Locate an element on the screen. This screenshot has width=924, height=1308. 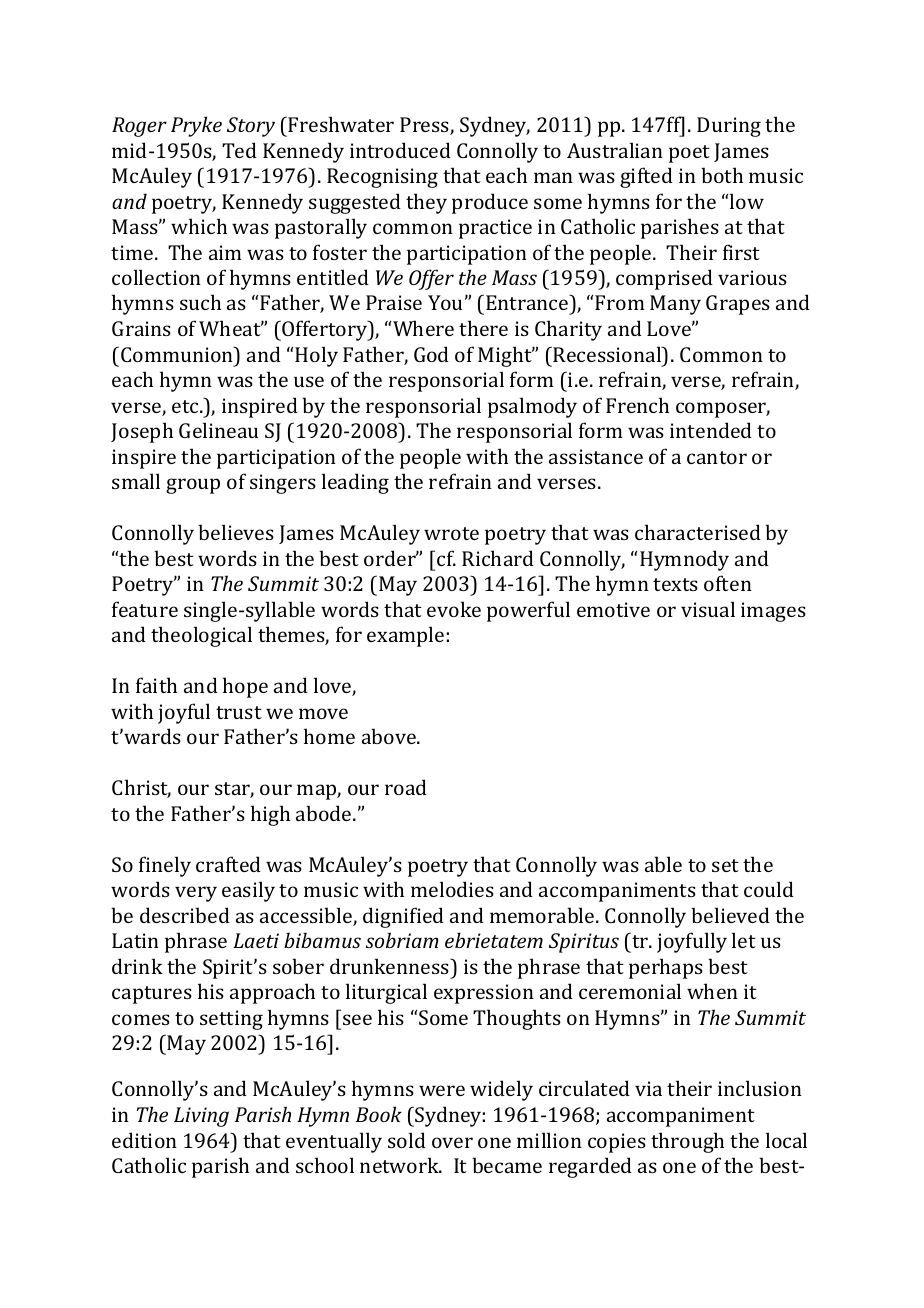
visual is located at coordinates (708, 609).
